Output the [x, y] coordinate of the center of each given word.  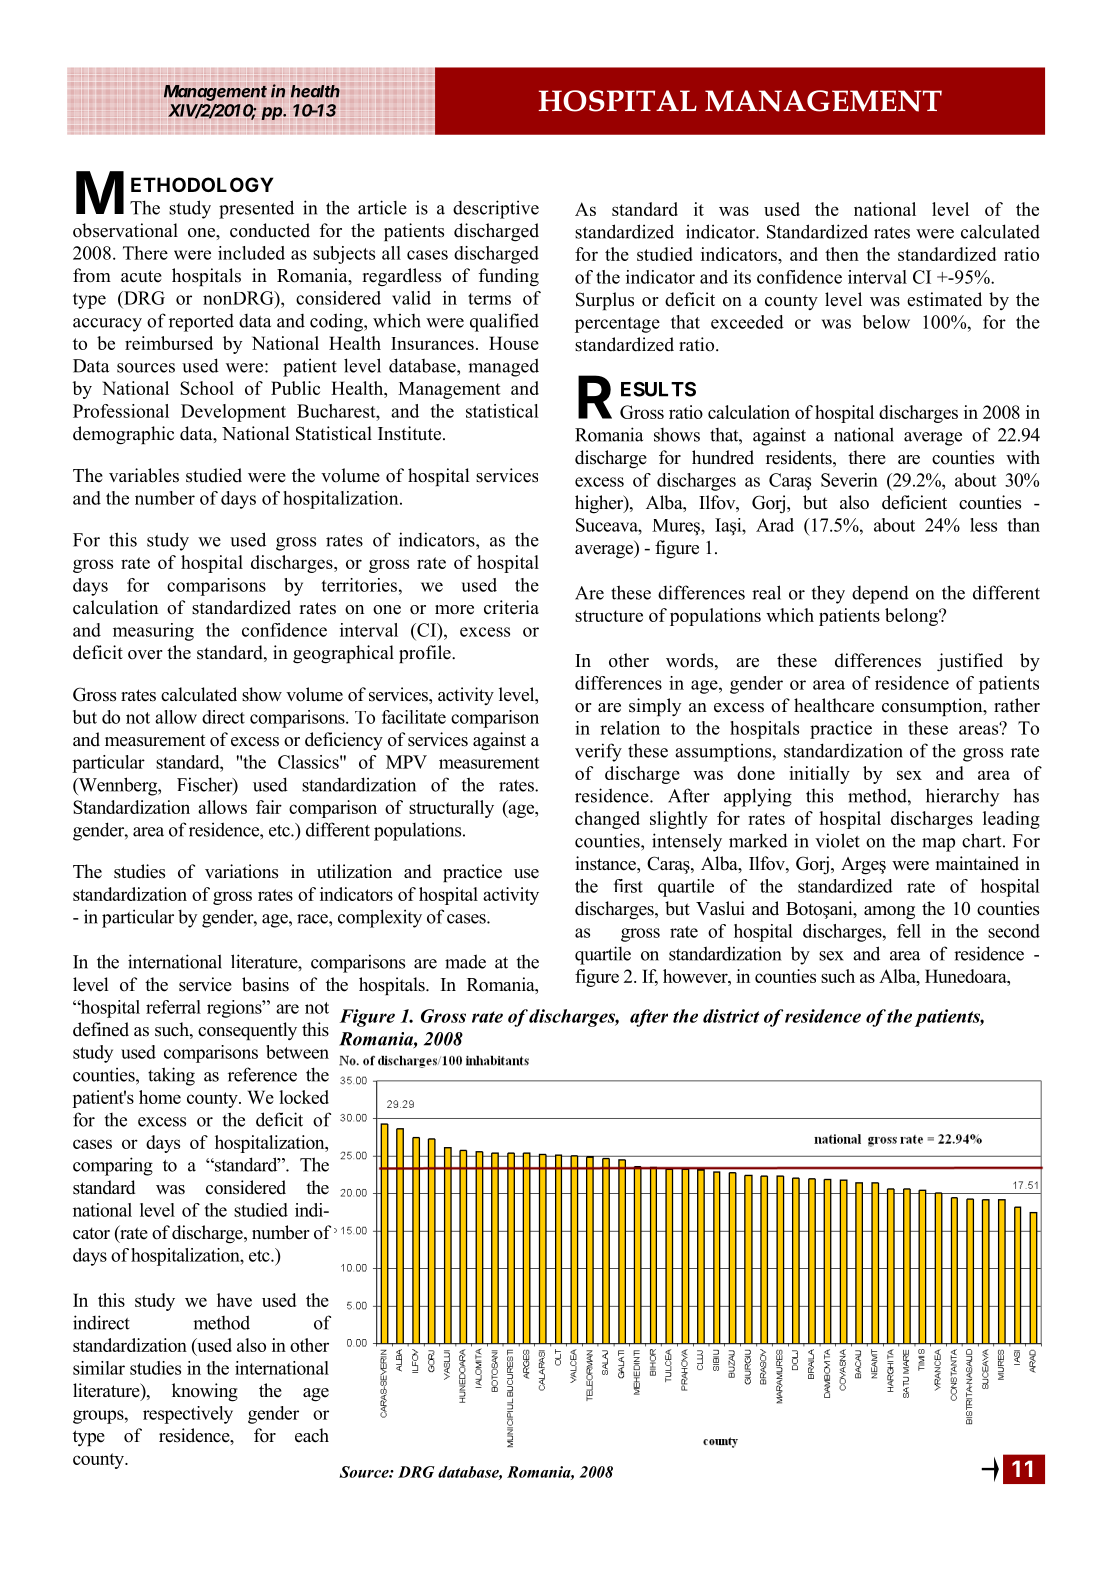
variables [144, 475]
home [160, 1097]
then [842, 254]
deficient [914, 502]
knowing [205, 1392]
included [251, 253]
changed [607, 820]
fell [909, 931]
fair [269, 807]
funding [509, 277]
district [731, 1016]
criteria [511, 607]
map [938, 845]
